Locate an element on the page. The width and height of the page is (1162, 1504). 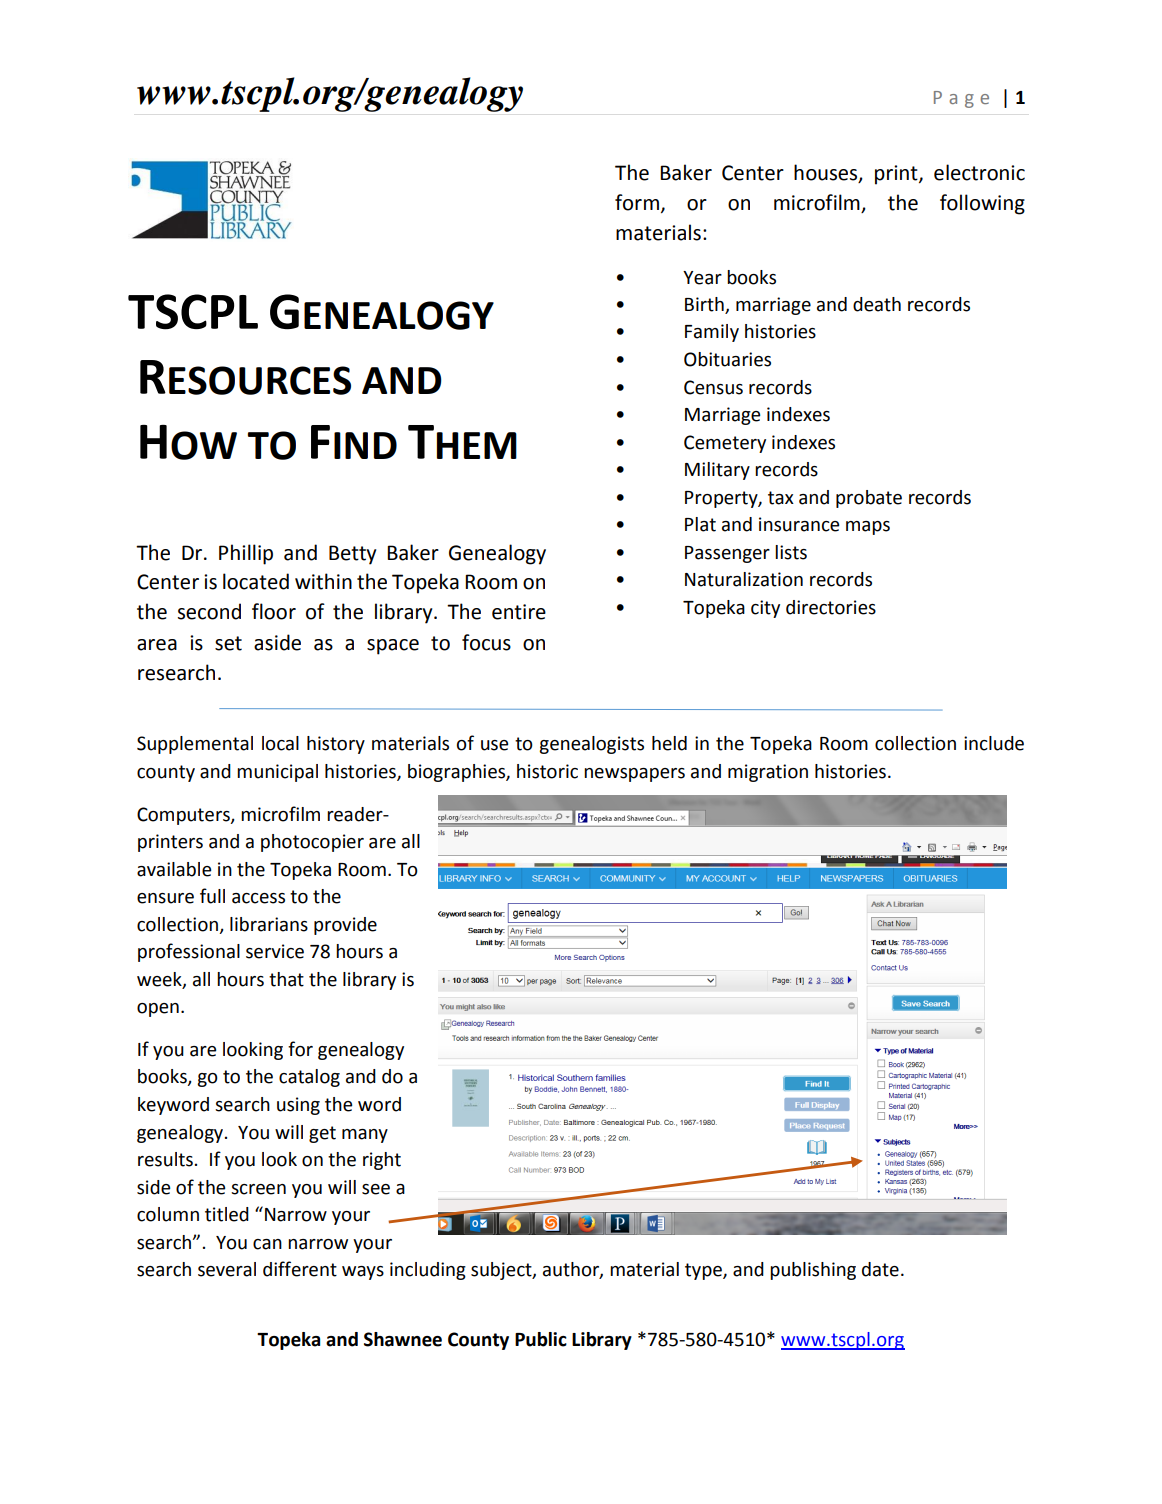
date is located at coordinates (880, 1269).
